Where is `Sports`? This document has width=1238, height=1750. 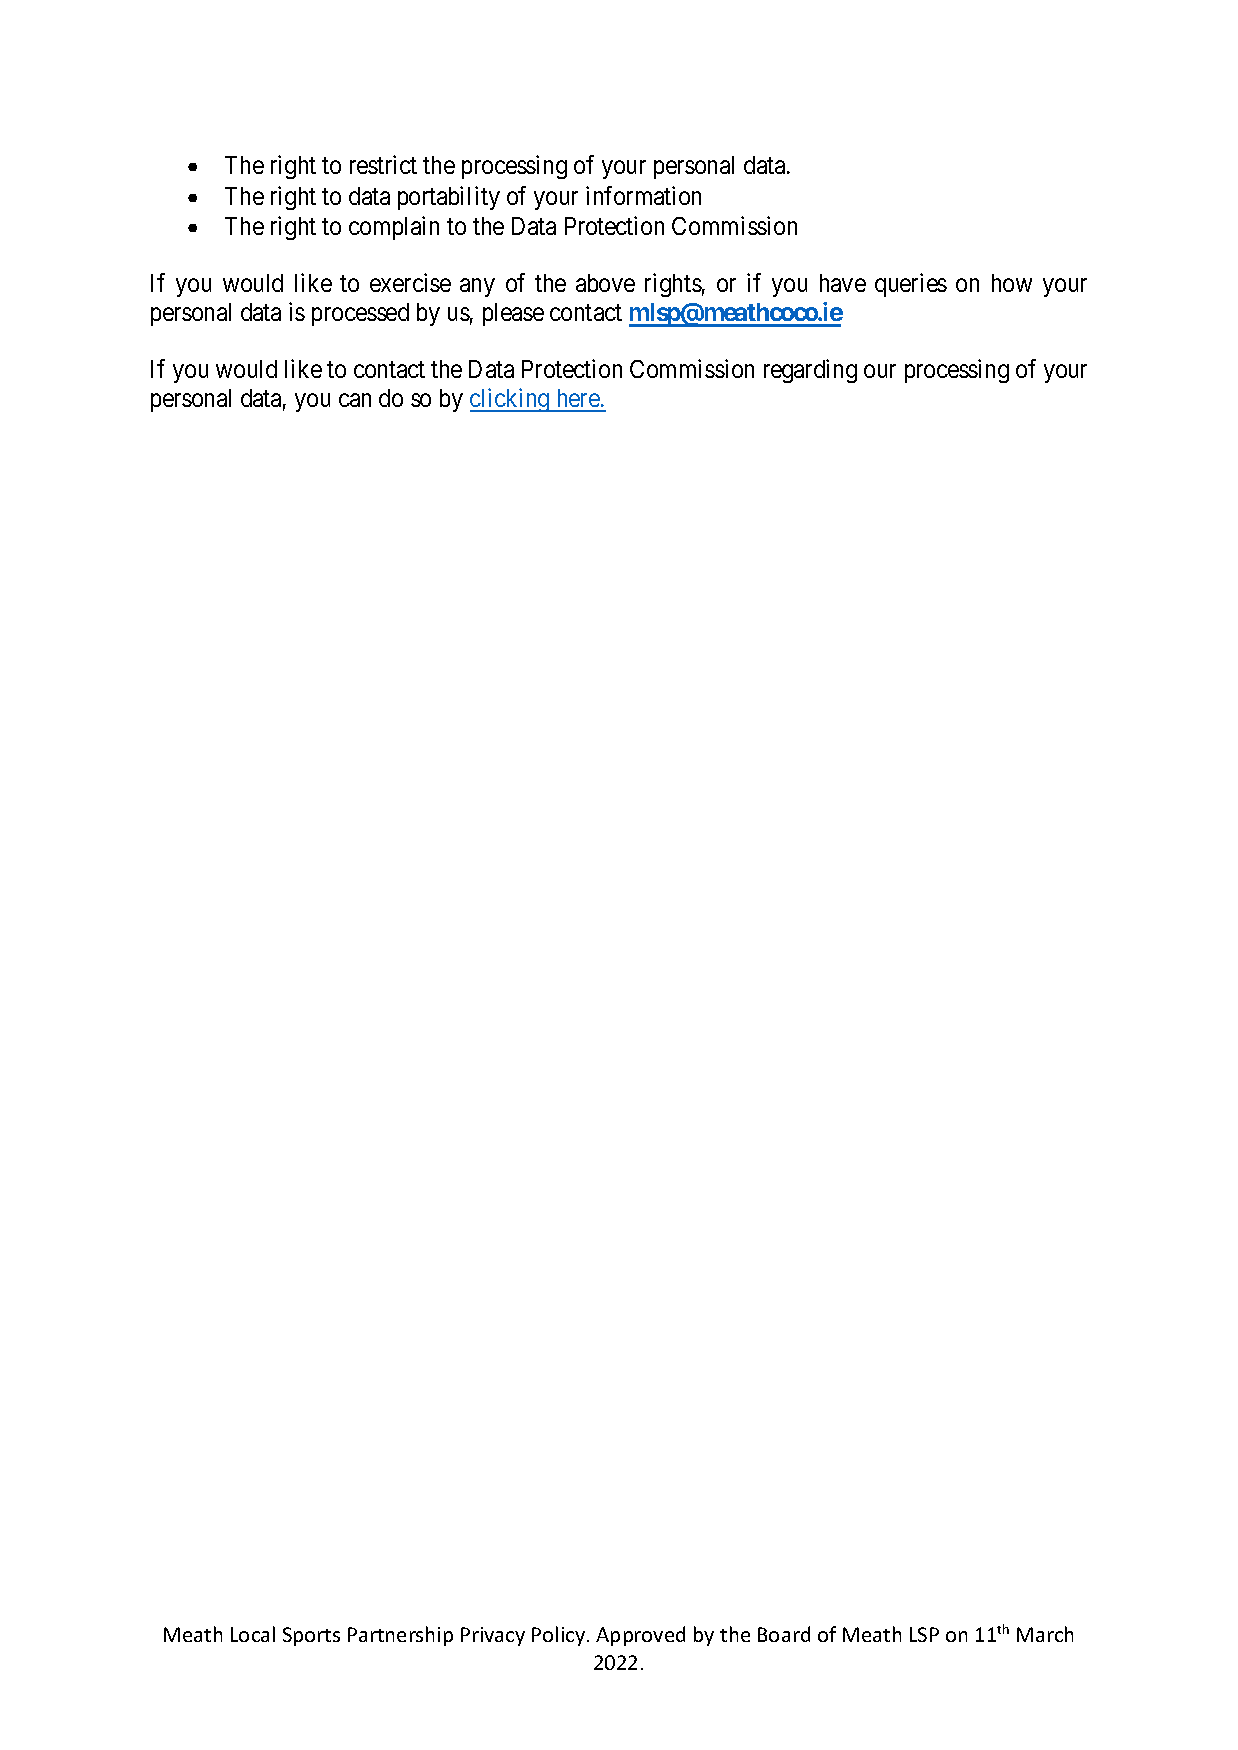
Sports is located at coordinates (311, 1636).
